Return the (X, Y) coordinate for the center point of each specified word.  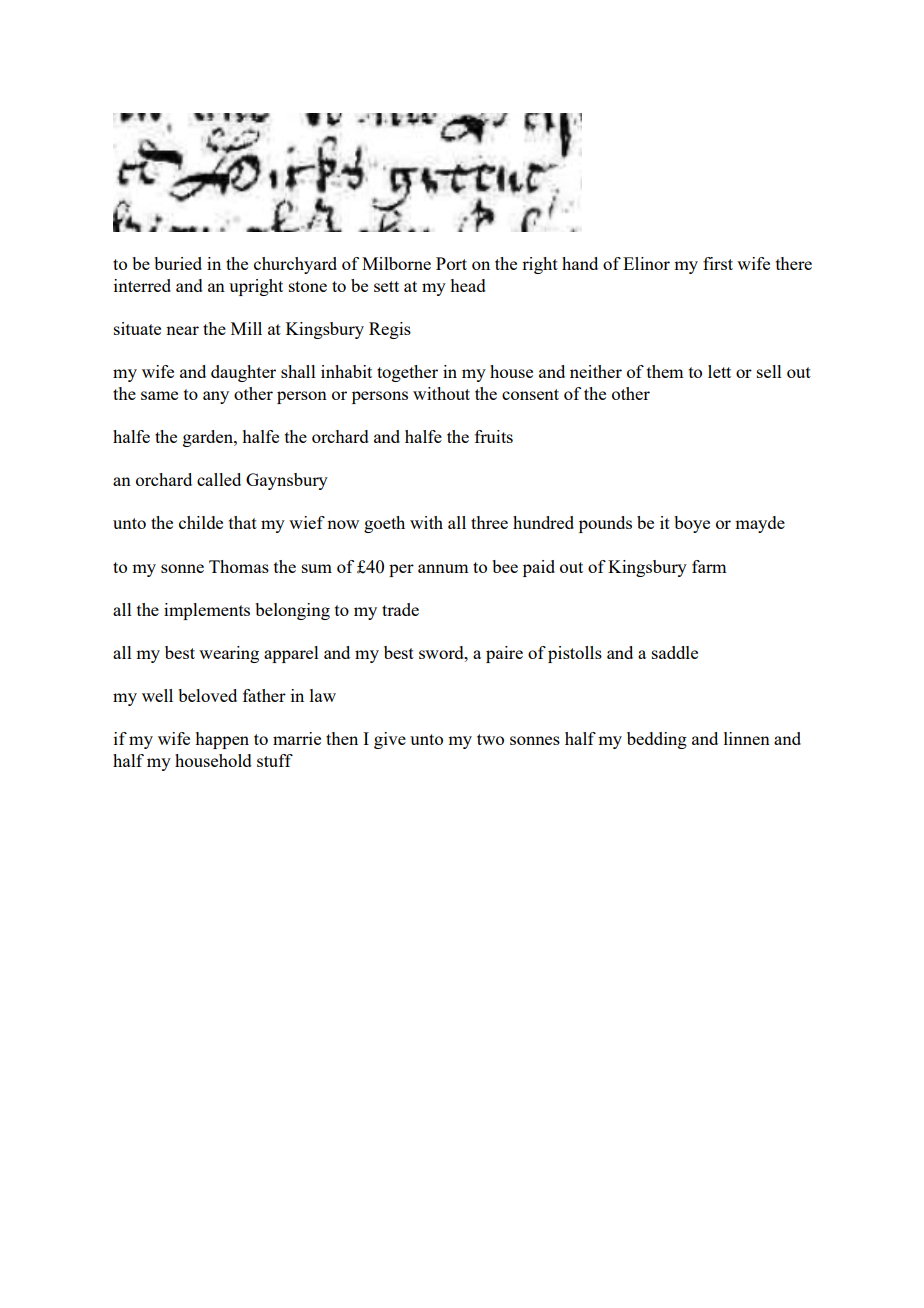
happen (222, 740)
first (718, 263)
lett (719, 371)
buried (178, 263)
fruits (494, 436)
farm (709, 566)
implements (207, 611)
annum (443, 568)
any (216, 397)
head (468, 285)
